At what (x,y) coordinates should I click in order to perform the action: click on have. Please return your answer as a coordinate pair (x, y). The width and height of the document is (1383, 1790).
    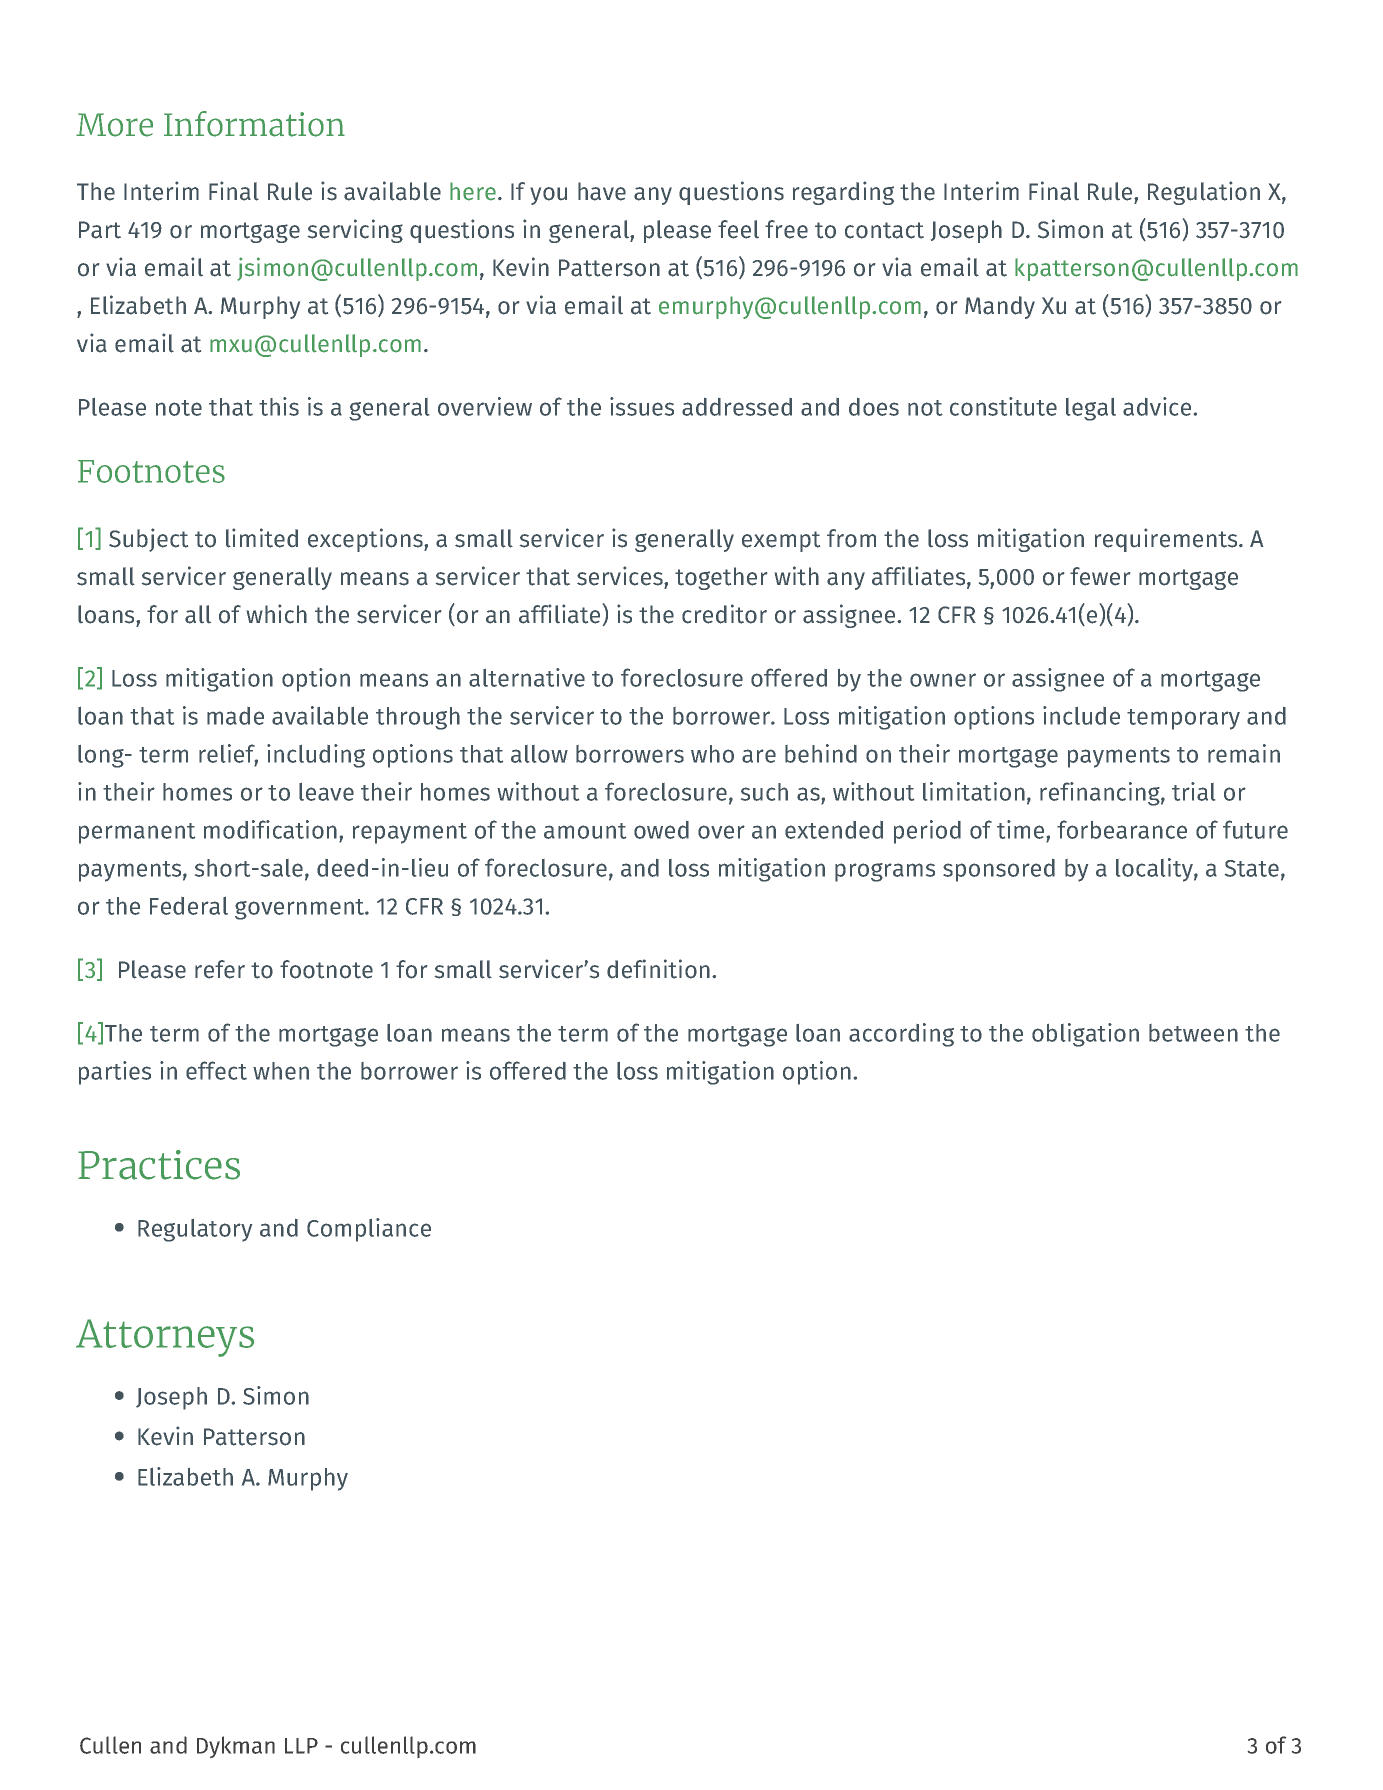
    Looking at the image, I should click on (602, 191).
